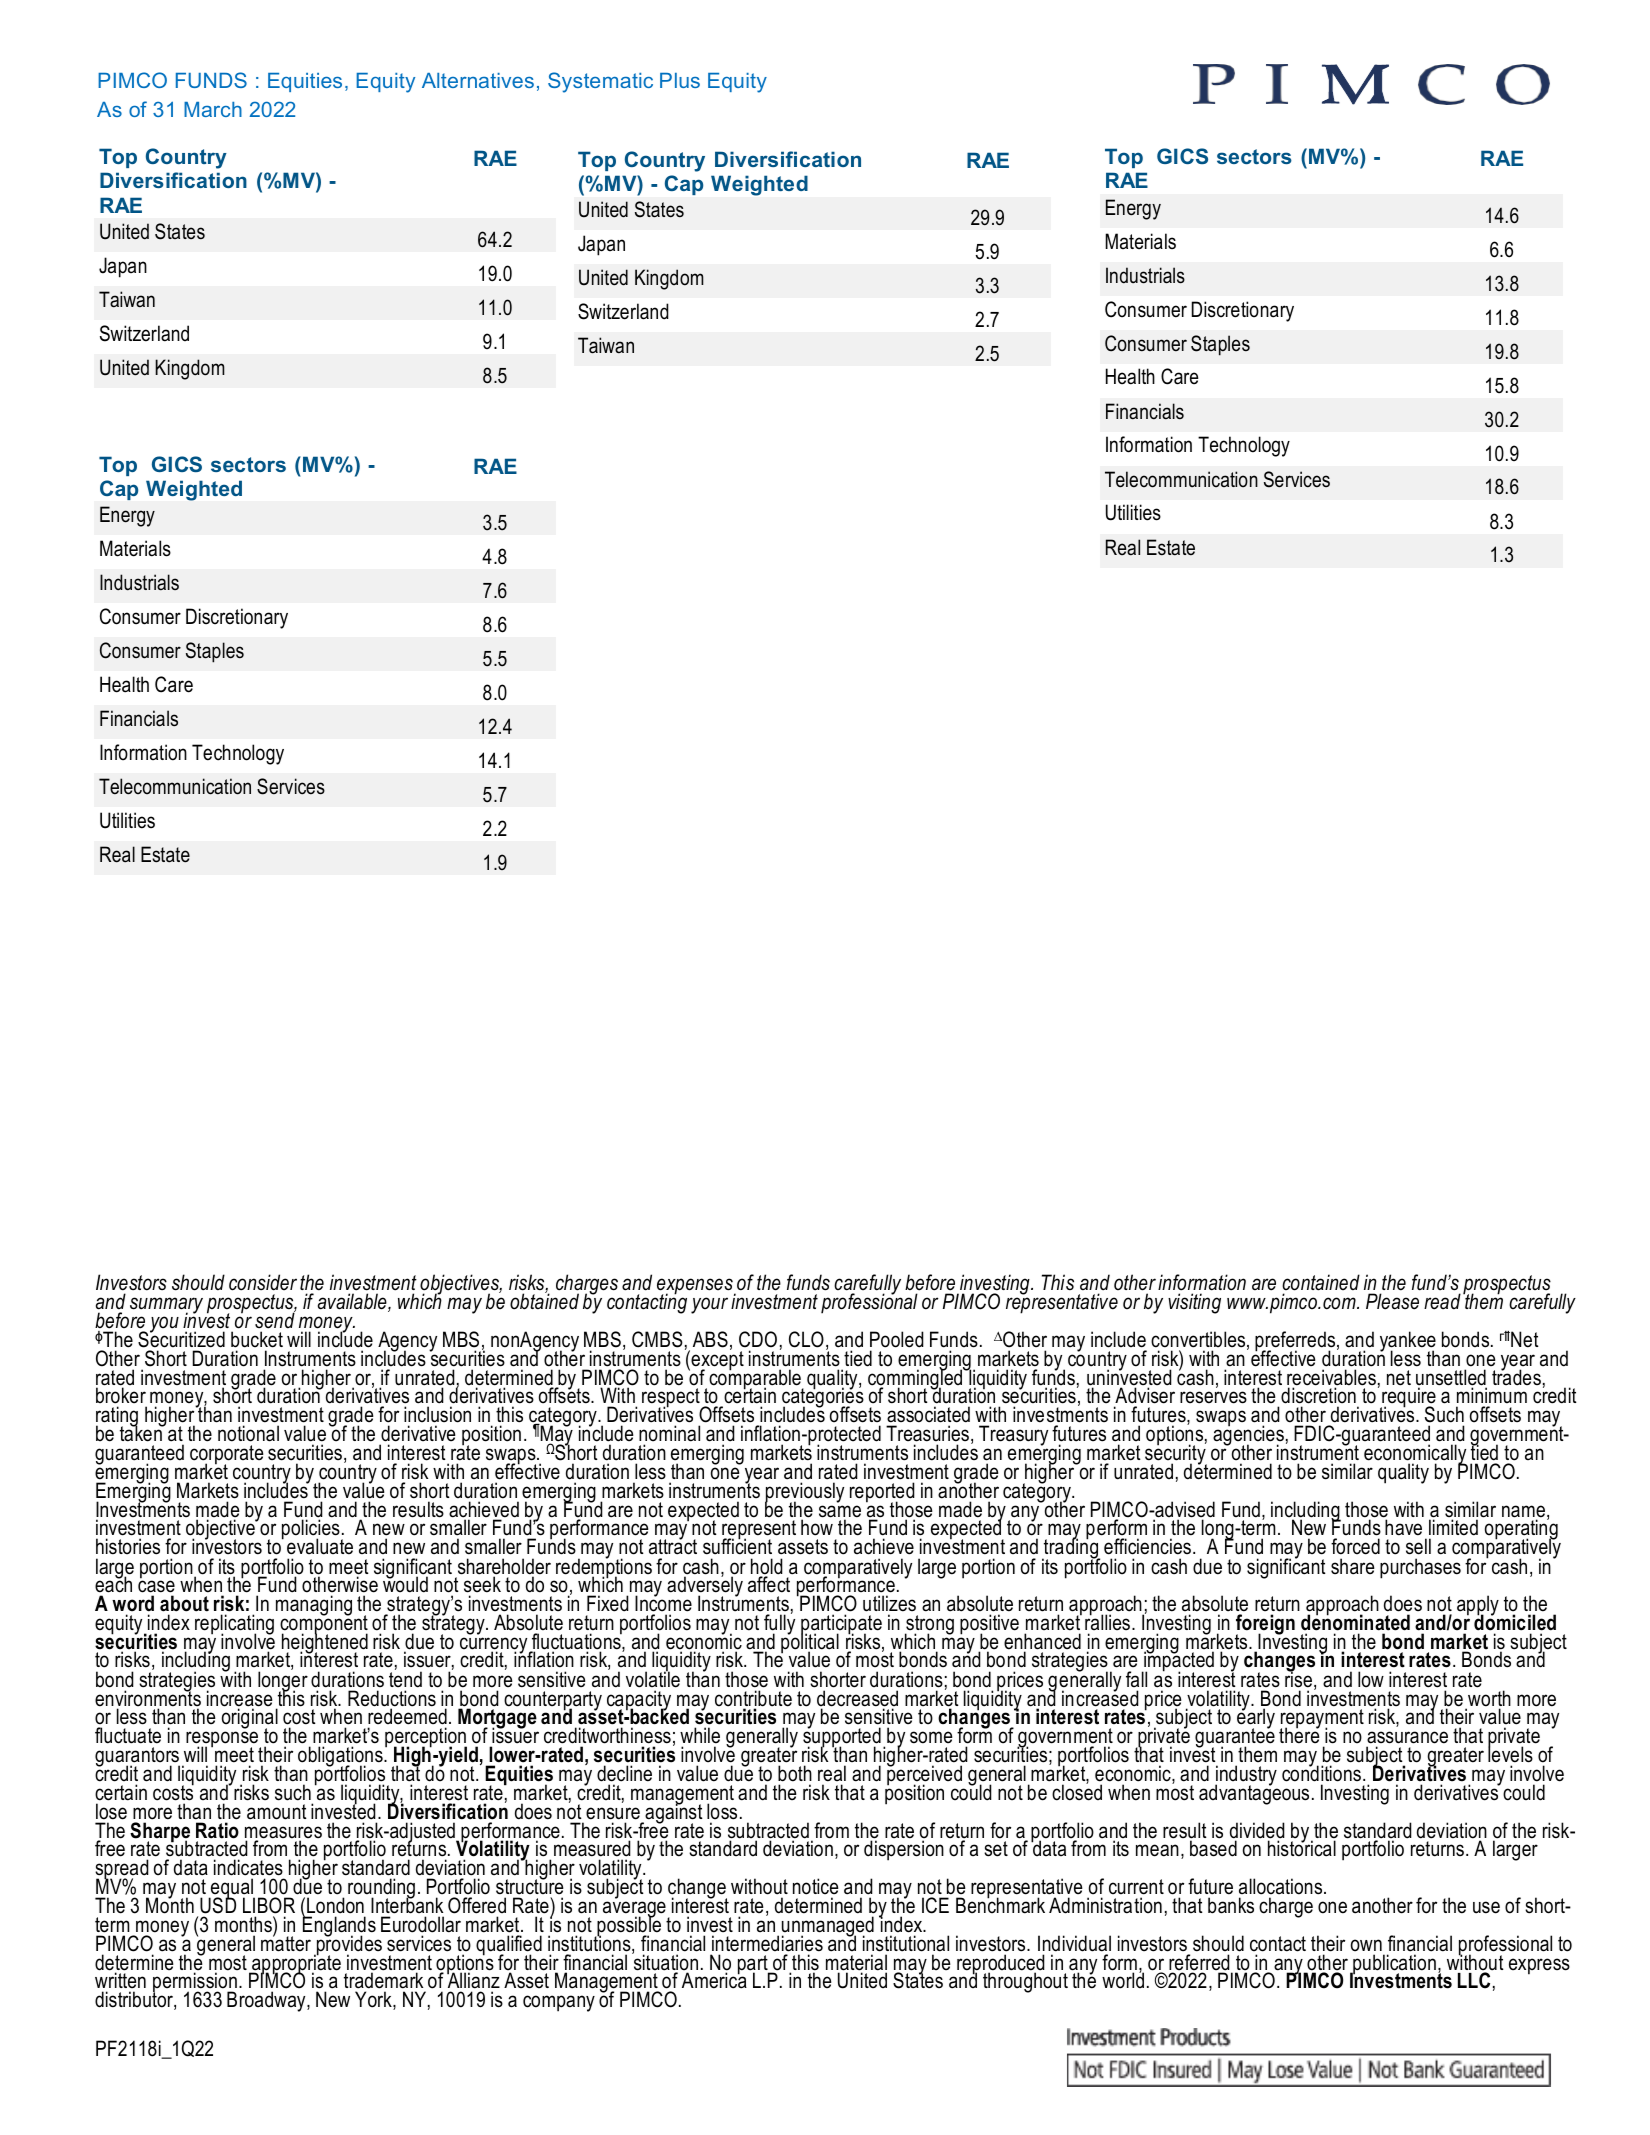 This page has width=1650, height=2135. I want to click on contained, so click(1321, 1282).
